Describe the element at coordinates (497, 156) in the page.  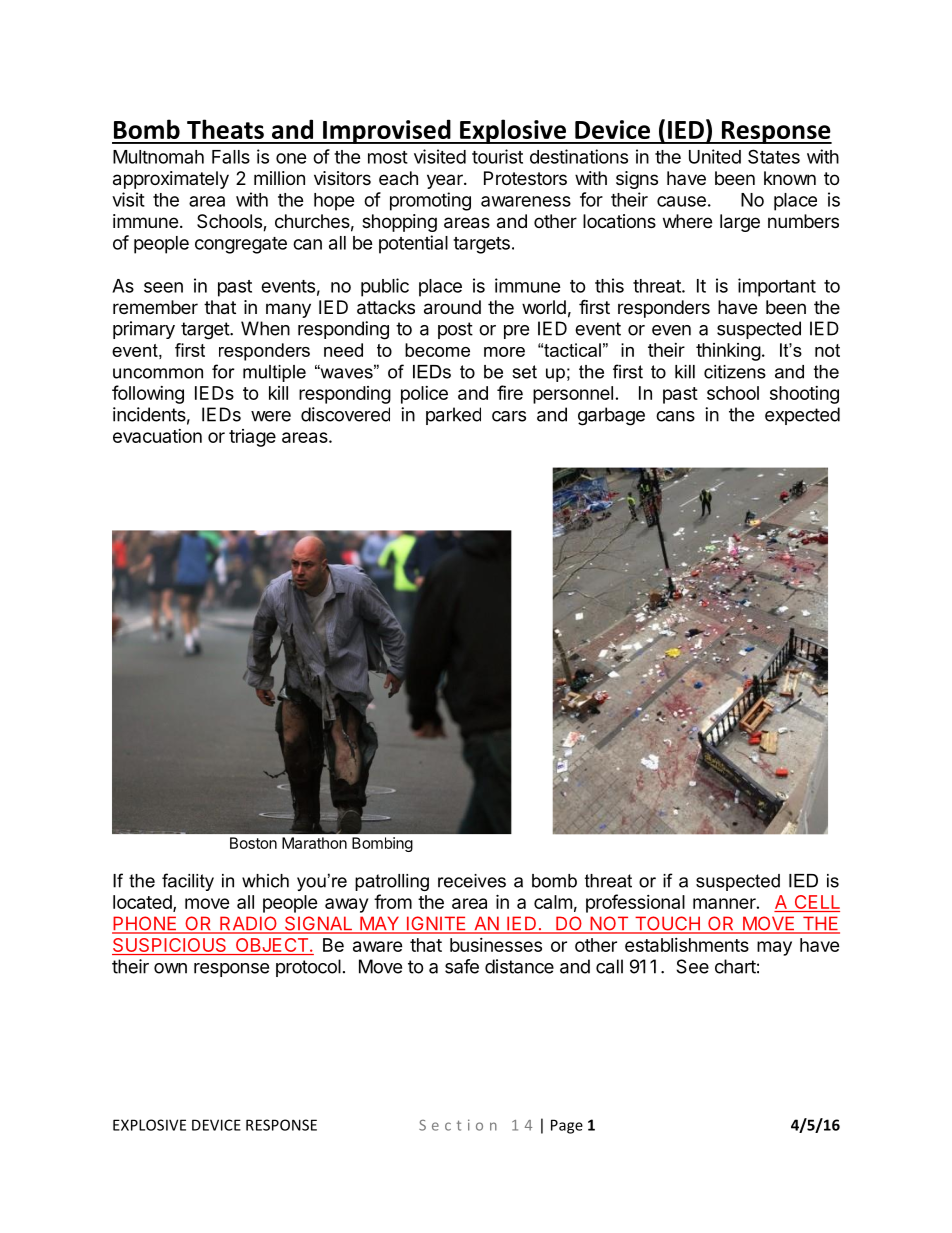
I see `tourist` at that location.
